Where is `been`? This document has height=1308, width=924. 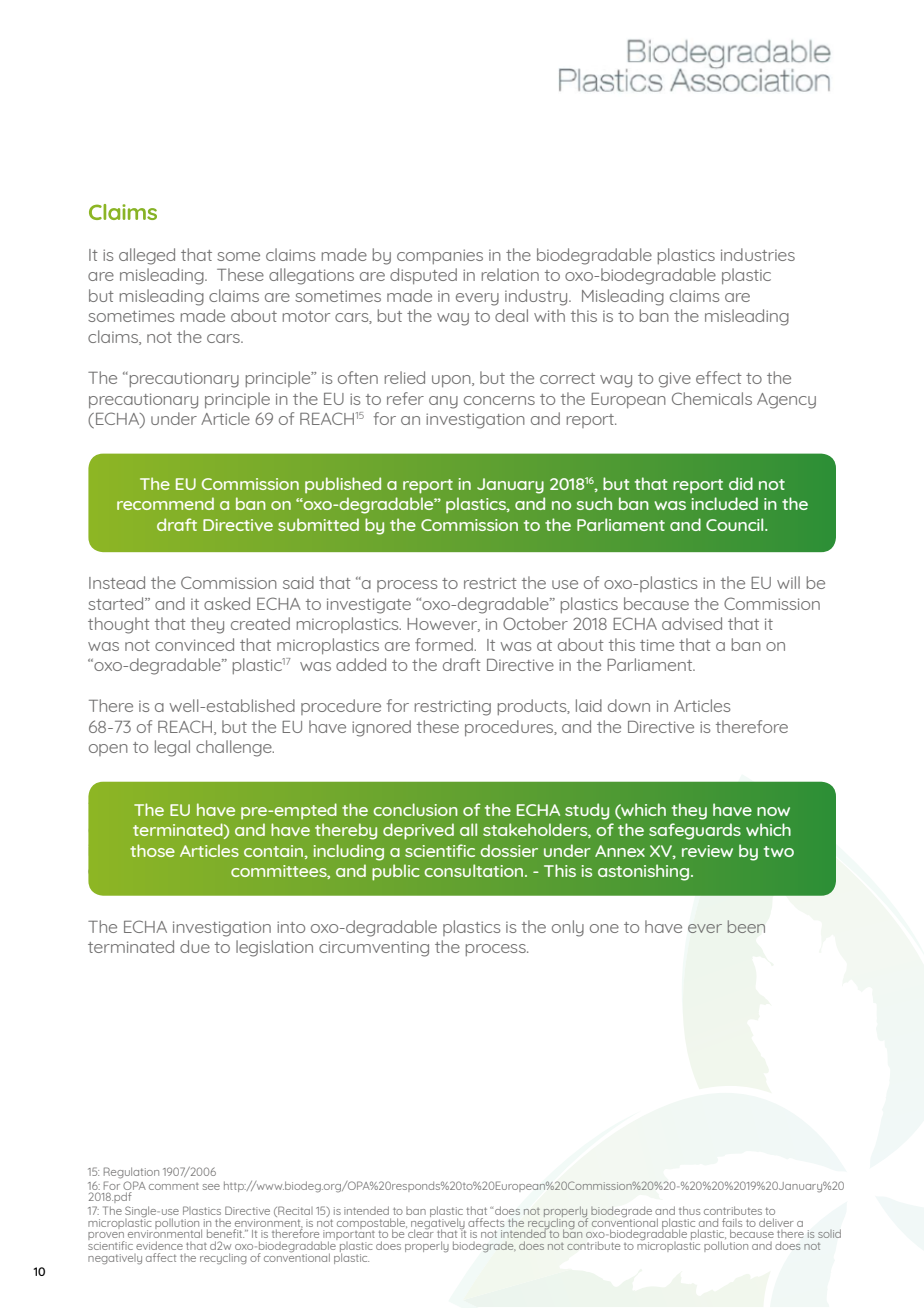
been is located at coordinates (746, 926).
